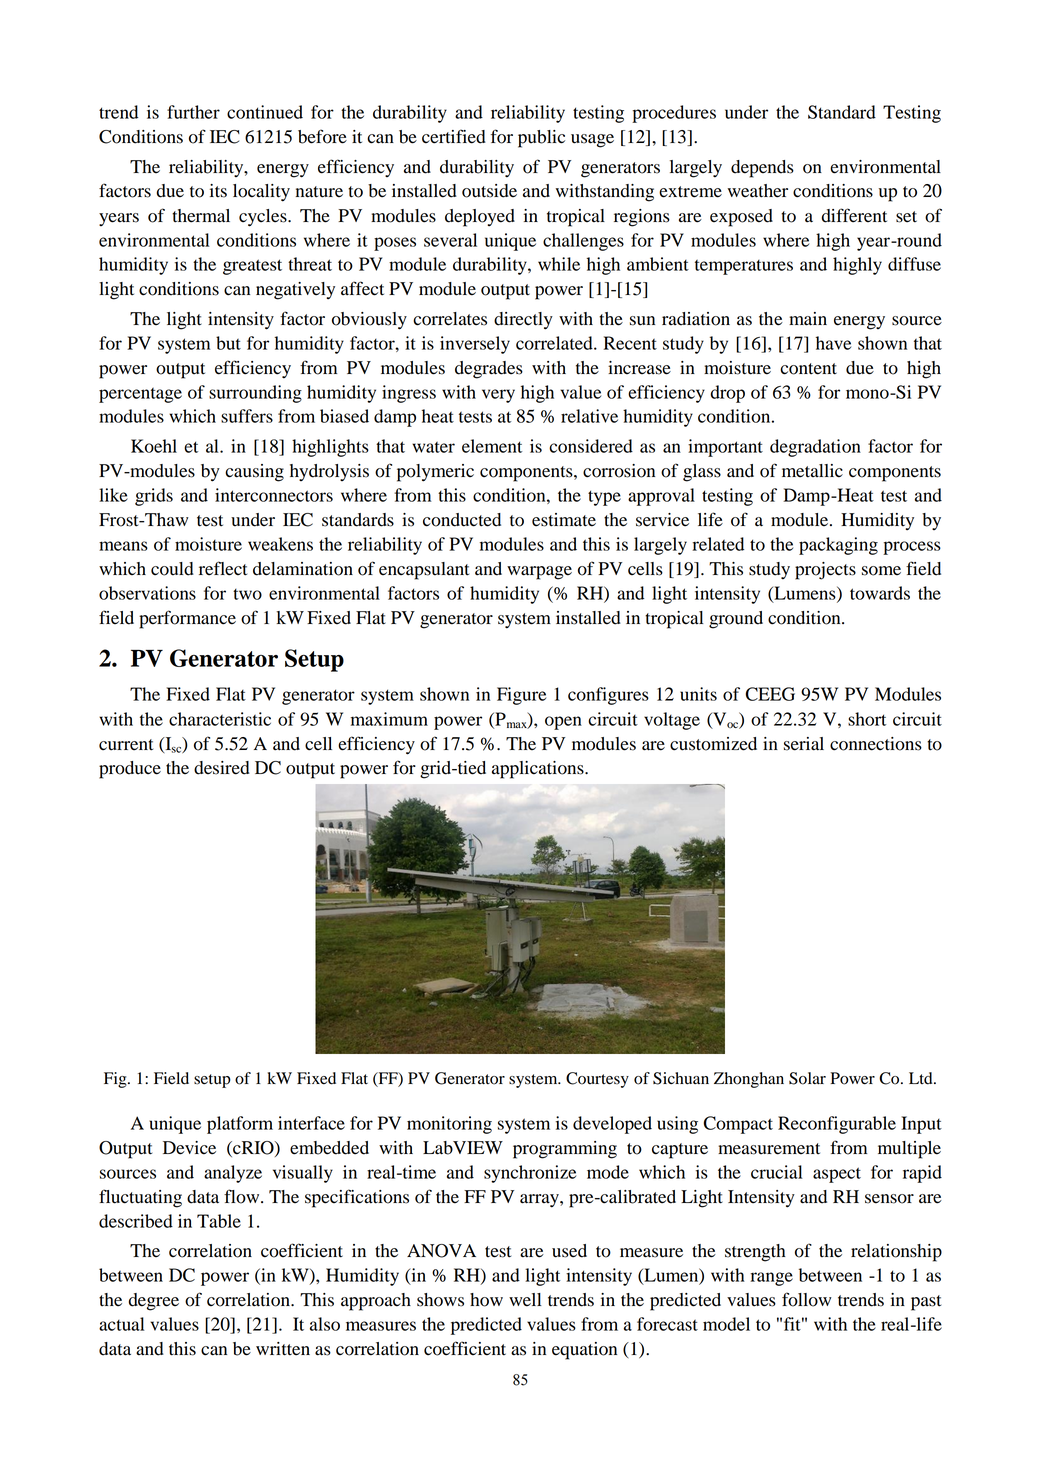  What do you see at coordinates (193, 112) in the screenshot?
I see `further` at bounding box center [193, 112].
